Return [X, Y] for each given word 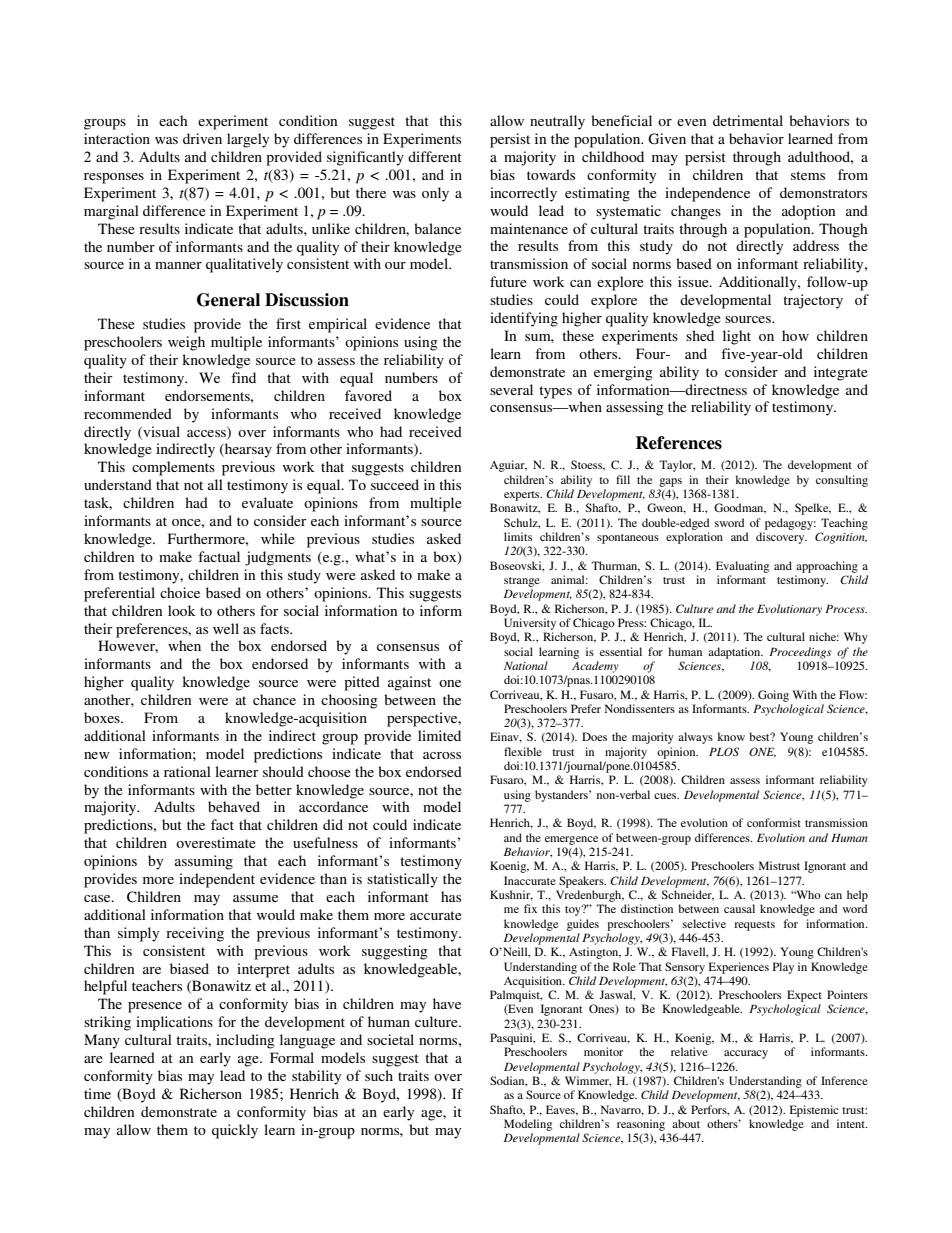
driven [202, 138]
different [435, 156]
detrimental [748, 120]
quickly [235, 1131]
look [181, 610]
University [530, 624]
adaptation [735, 653]
